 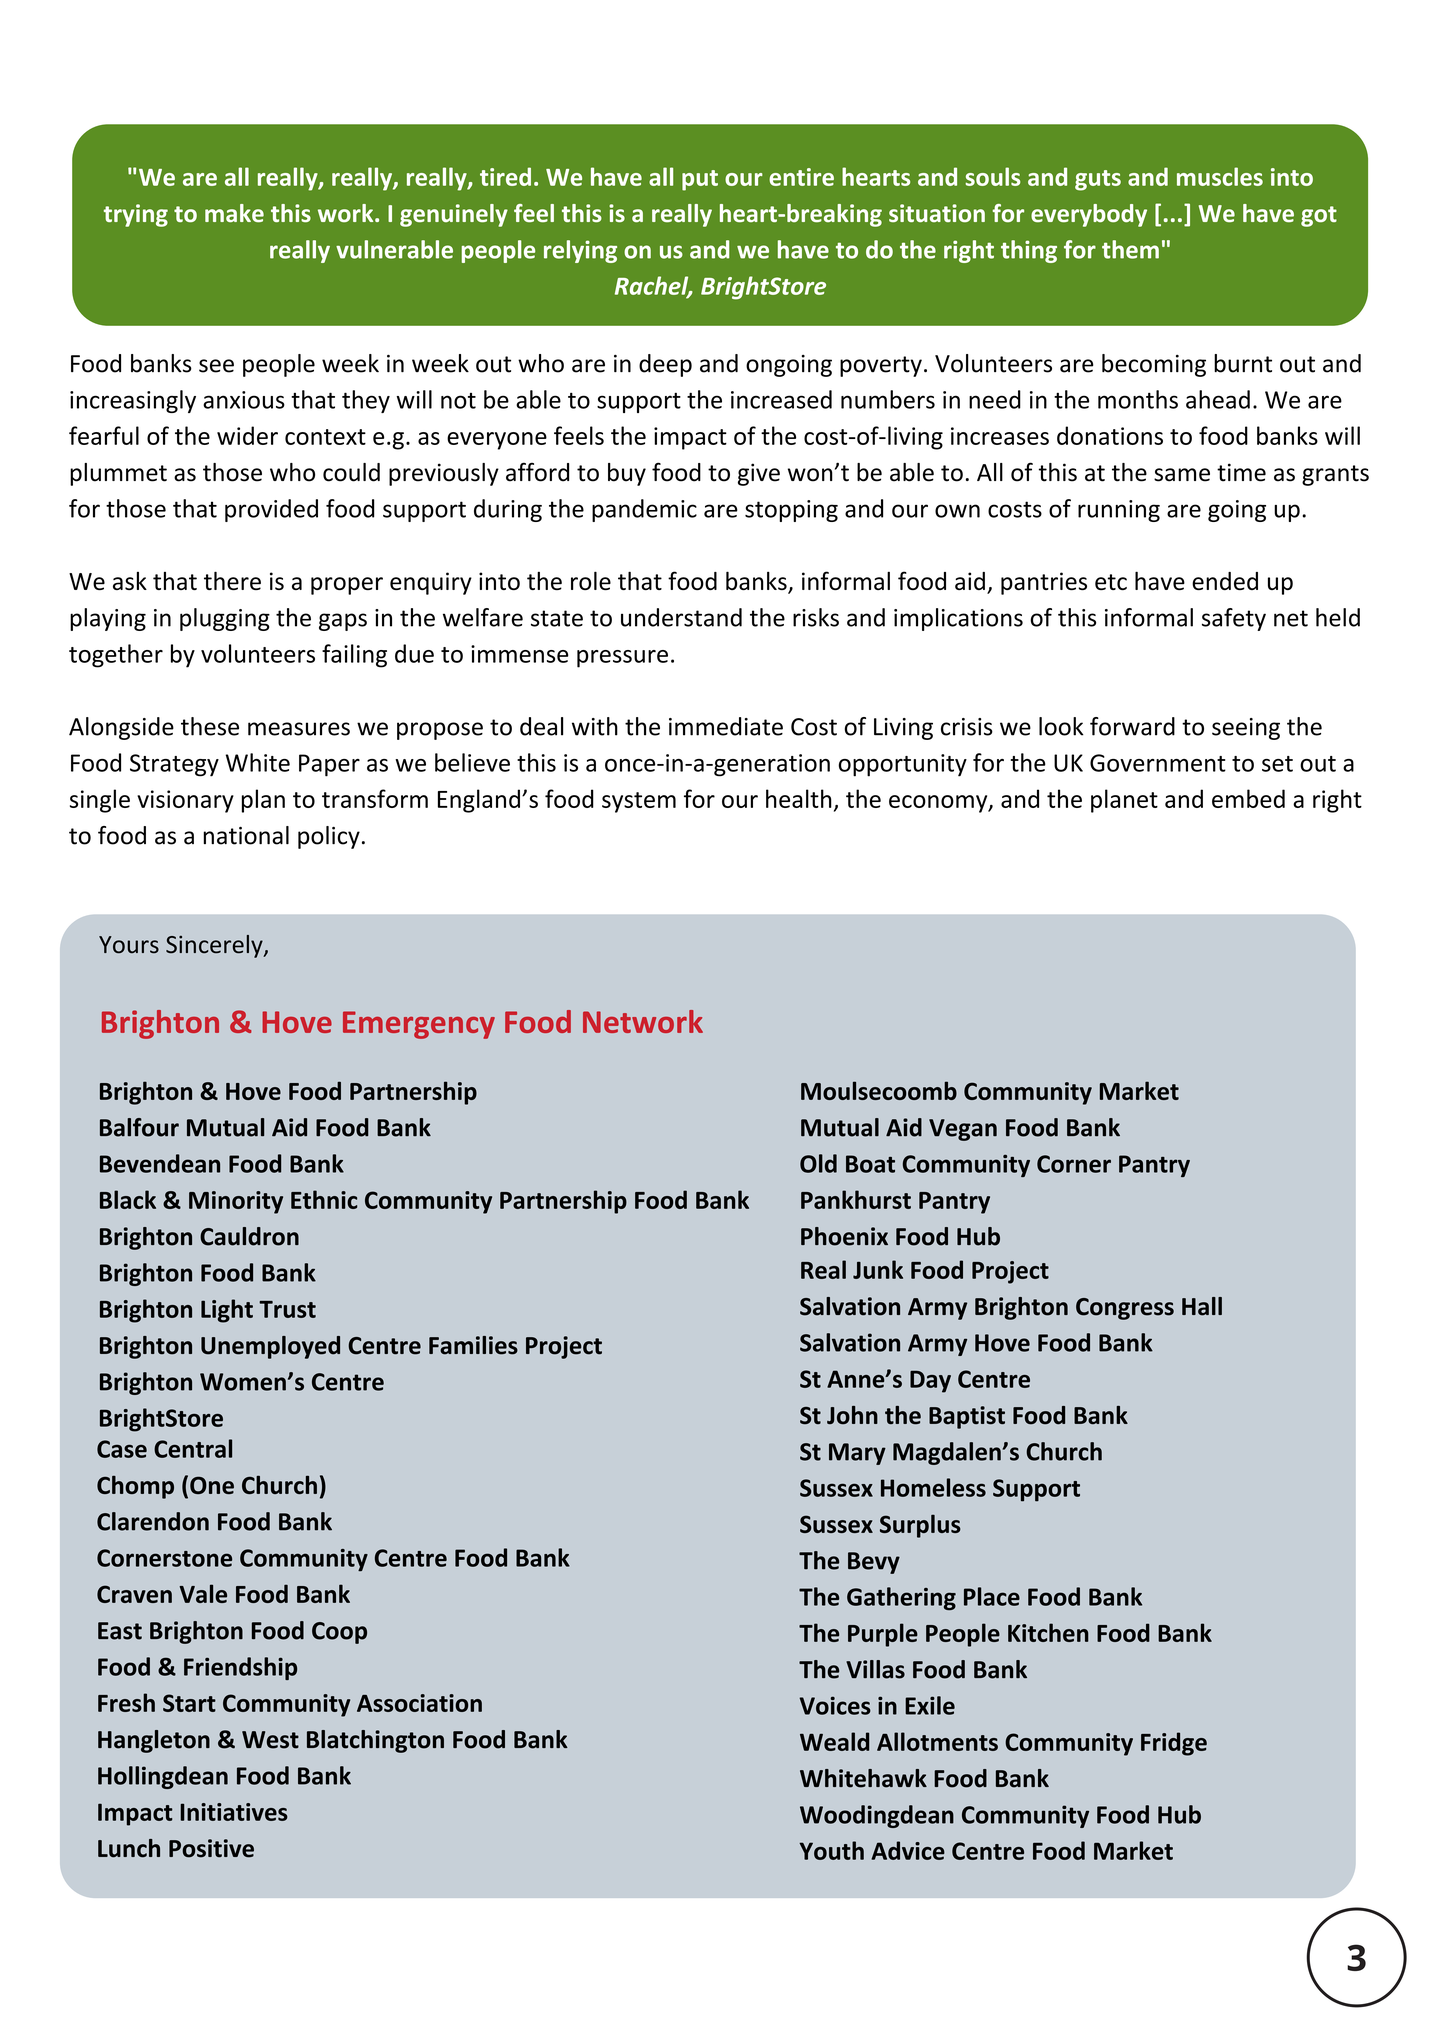 I want to click on Sincerely, so click(x=215, y=946).
